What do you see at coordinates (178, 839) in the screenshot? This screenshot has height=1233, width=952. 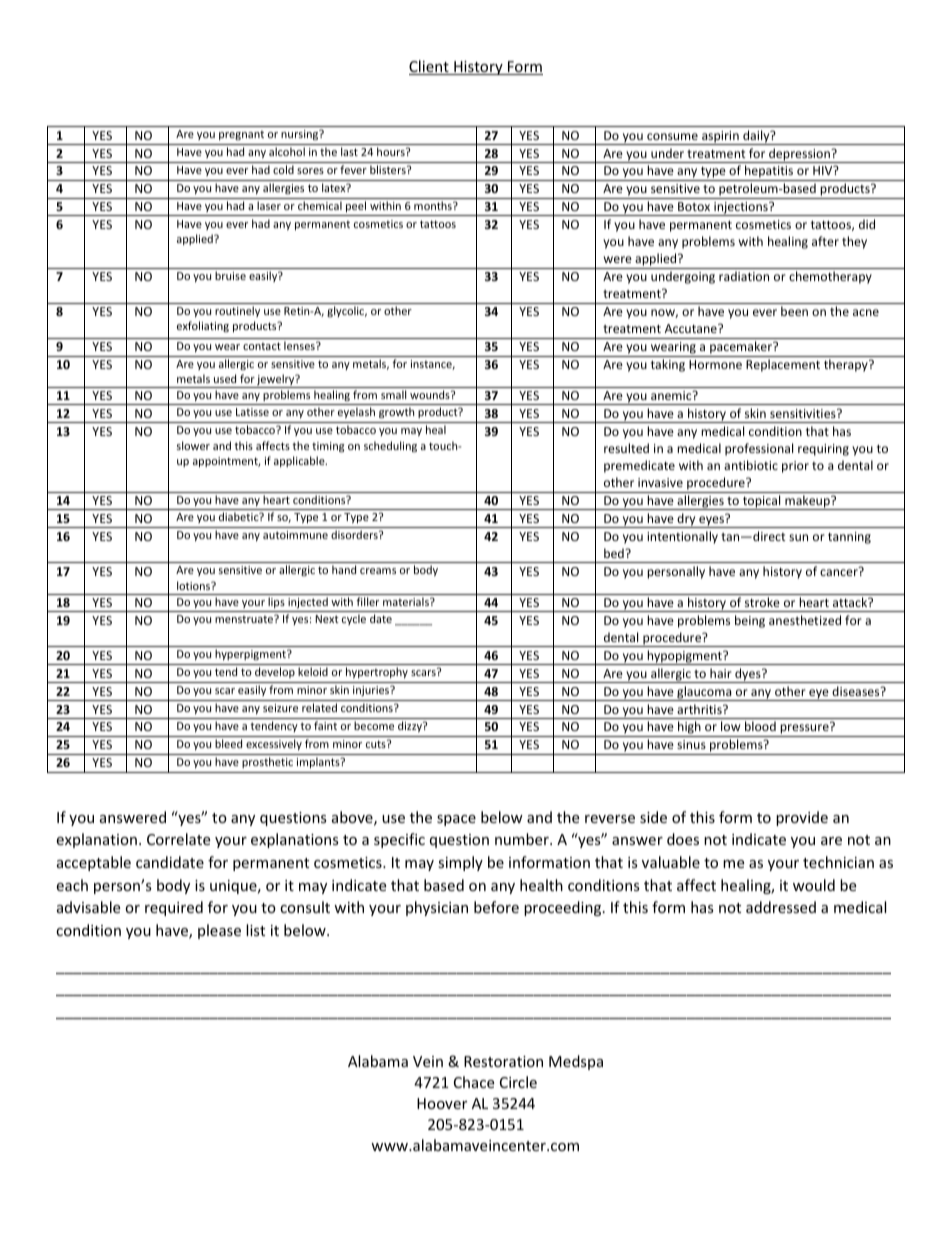 I see `Correlate` at bounding box center [178, 839].
